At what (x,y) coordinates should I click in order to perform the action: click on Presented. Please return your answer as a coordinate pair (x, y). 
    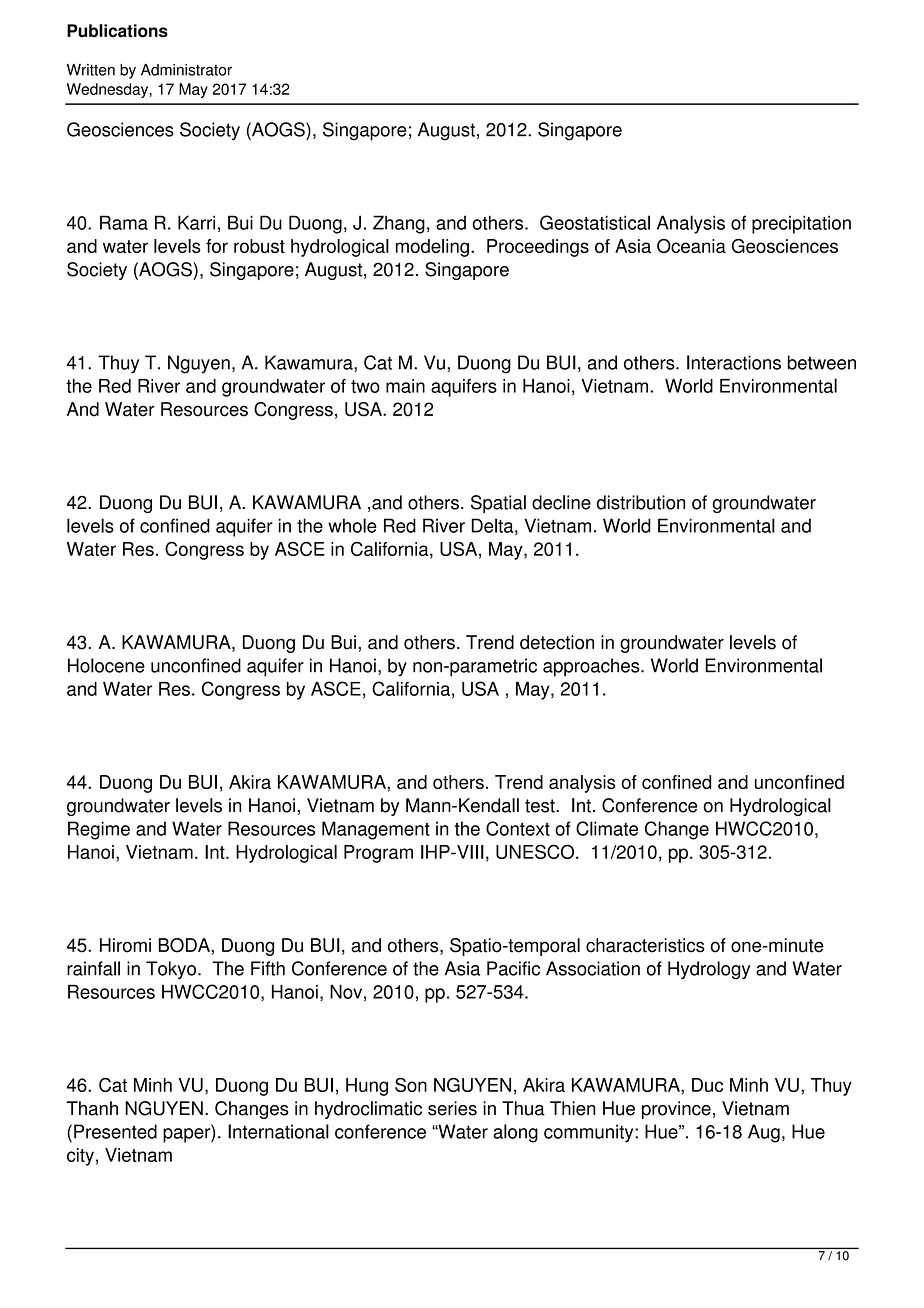
    Looking at the image, I should click on (115, 1131).
